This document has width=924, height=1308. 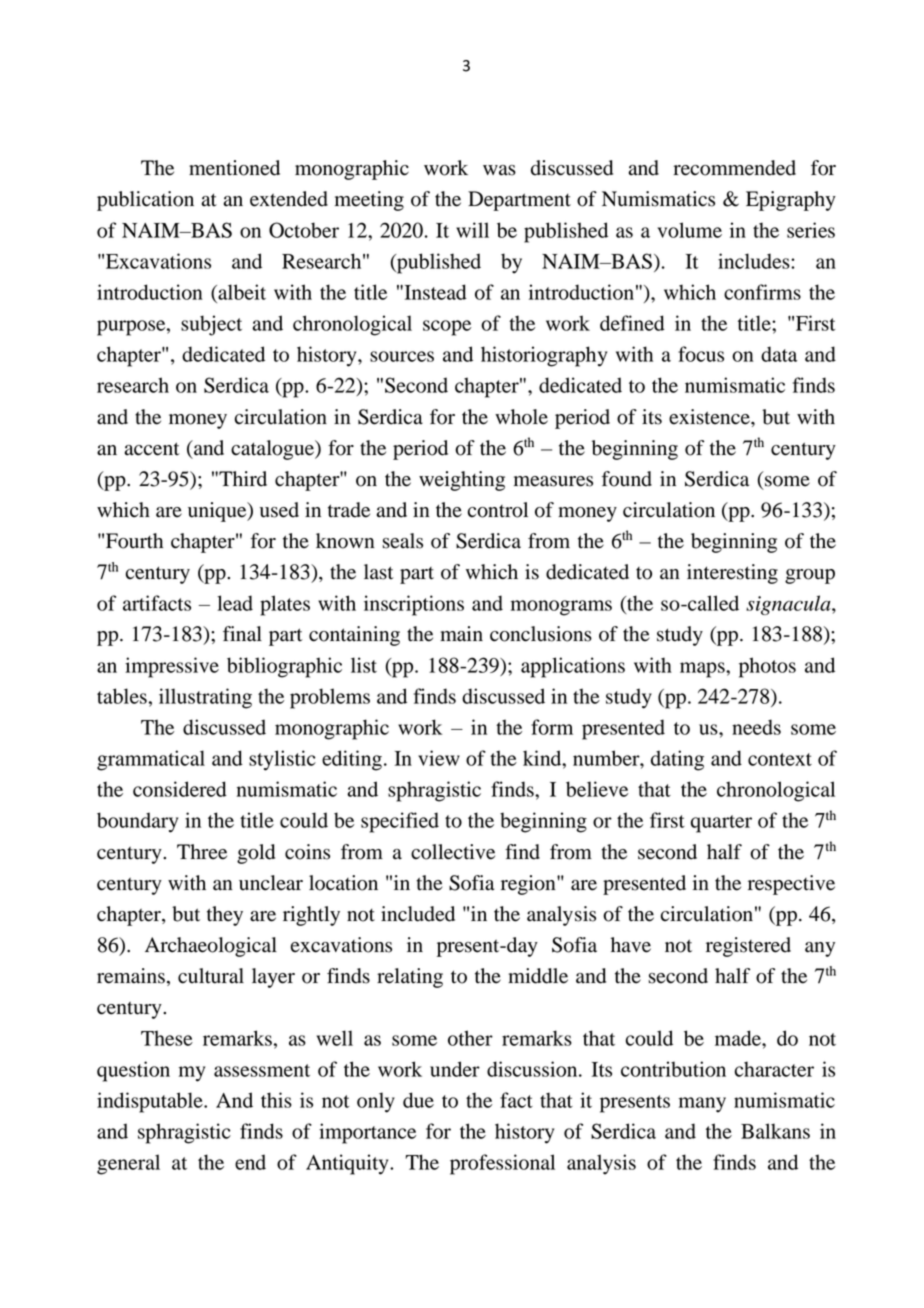 I want to click on indisputable, so click(x=151, y=1102).
